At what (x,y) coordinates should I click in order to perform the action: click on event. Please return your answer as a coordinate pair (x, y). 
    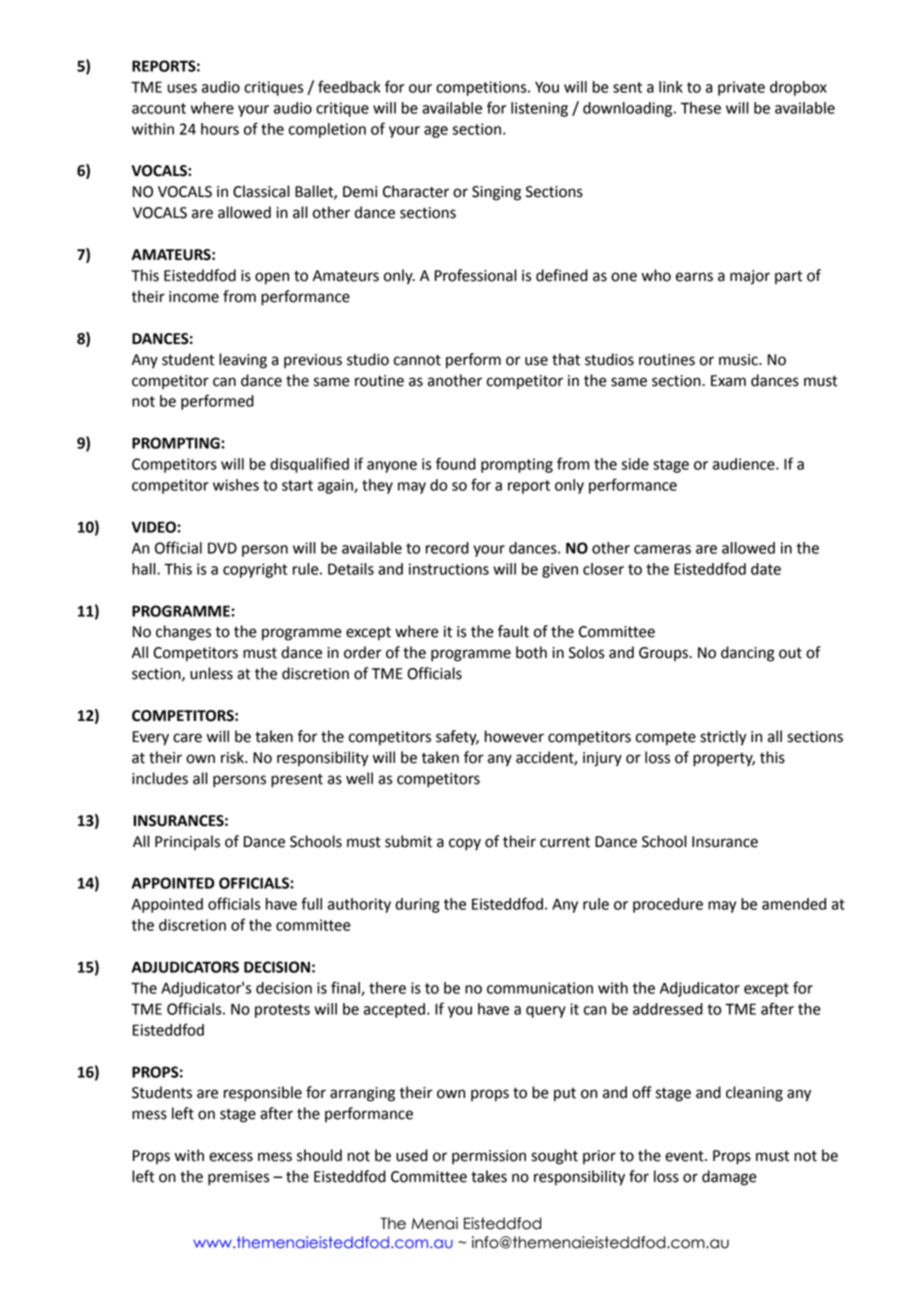
    Looking at the image, I should click on (685, 1156).
